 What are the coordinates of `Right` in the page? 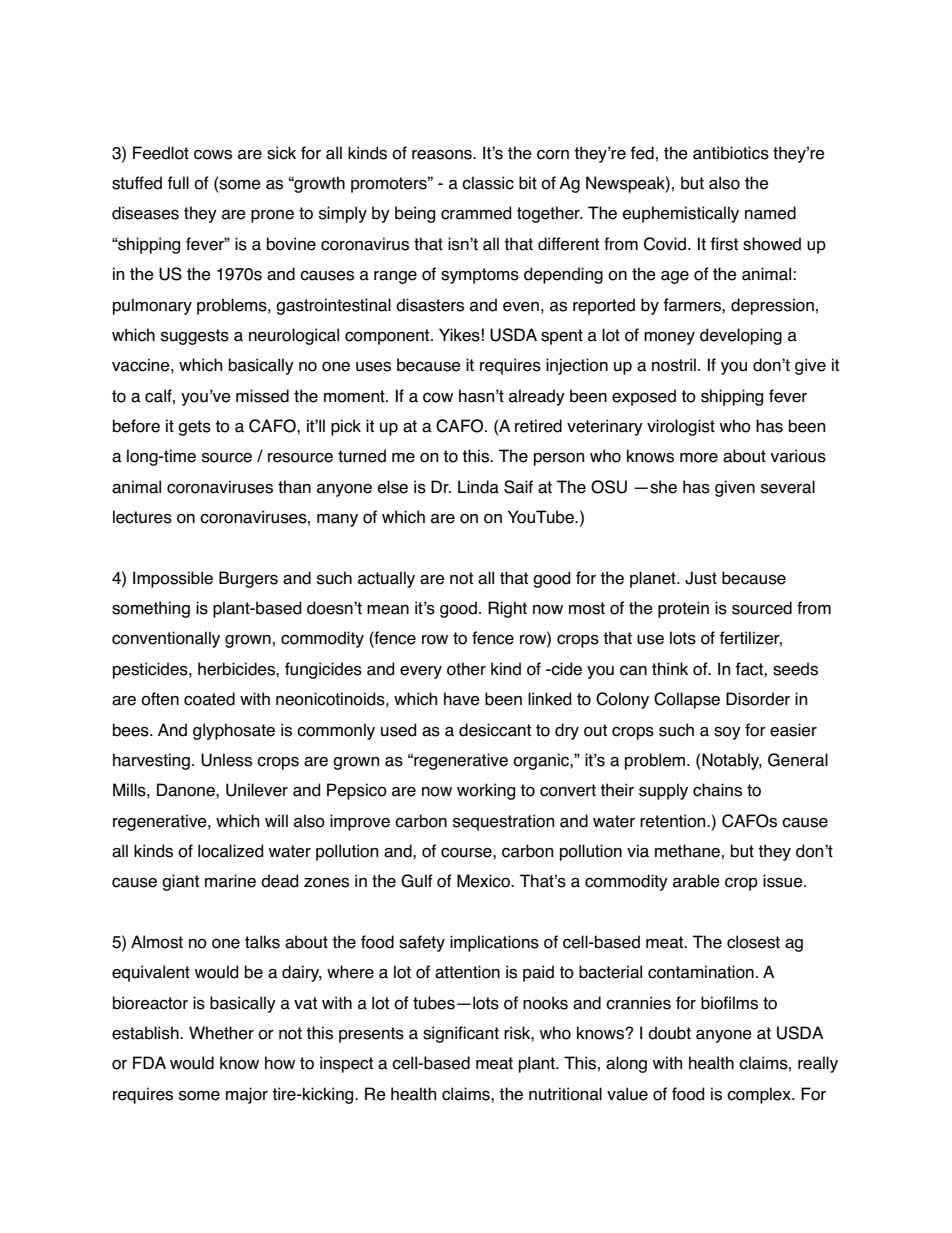 It's located at (507, 609).
